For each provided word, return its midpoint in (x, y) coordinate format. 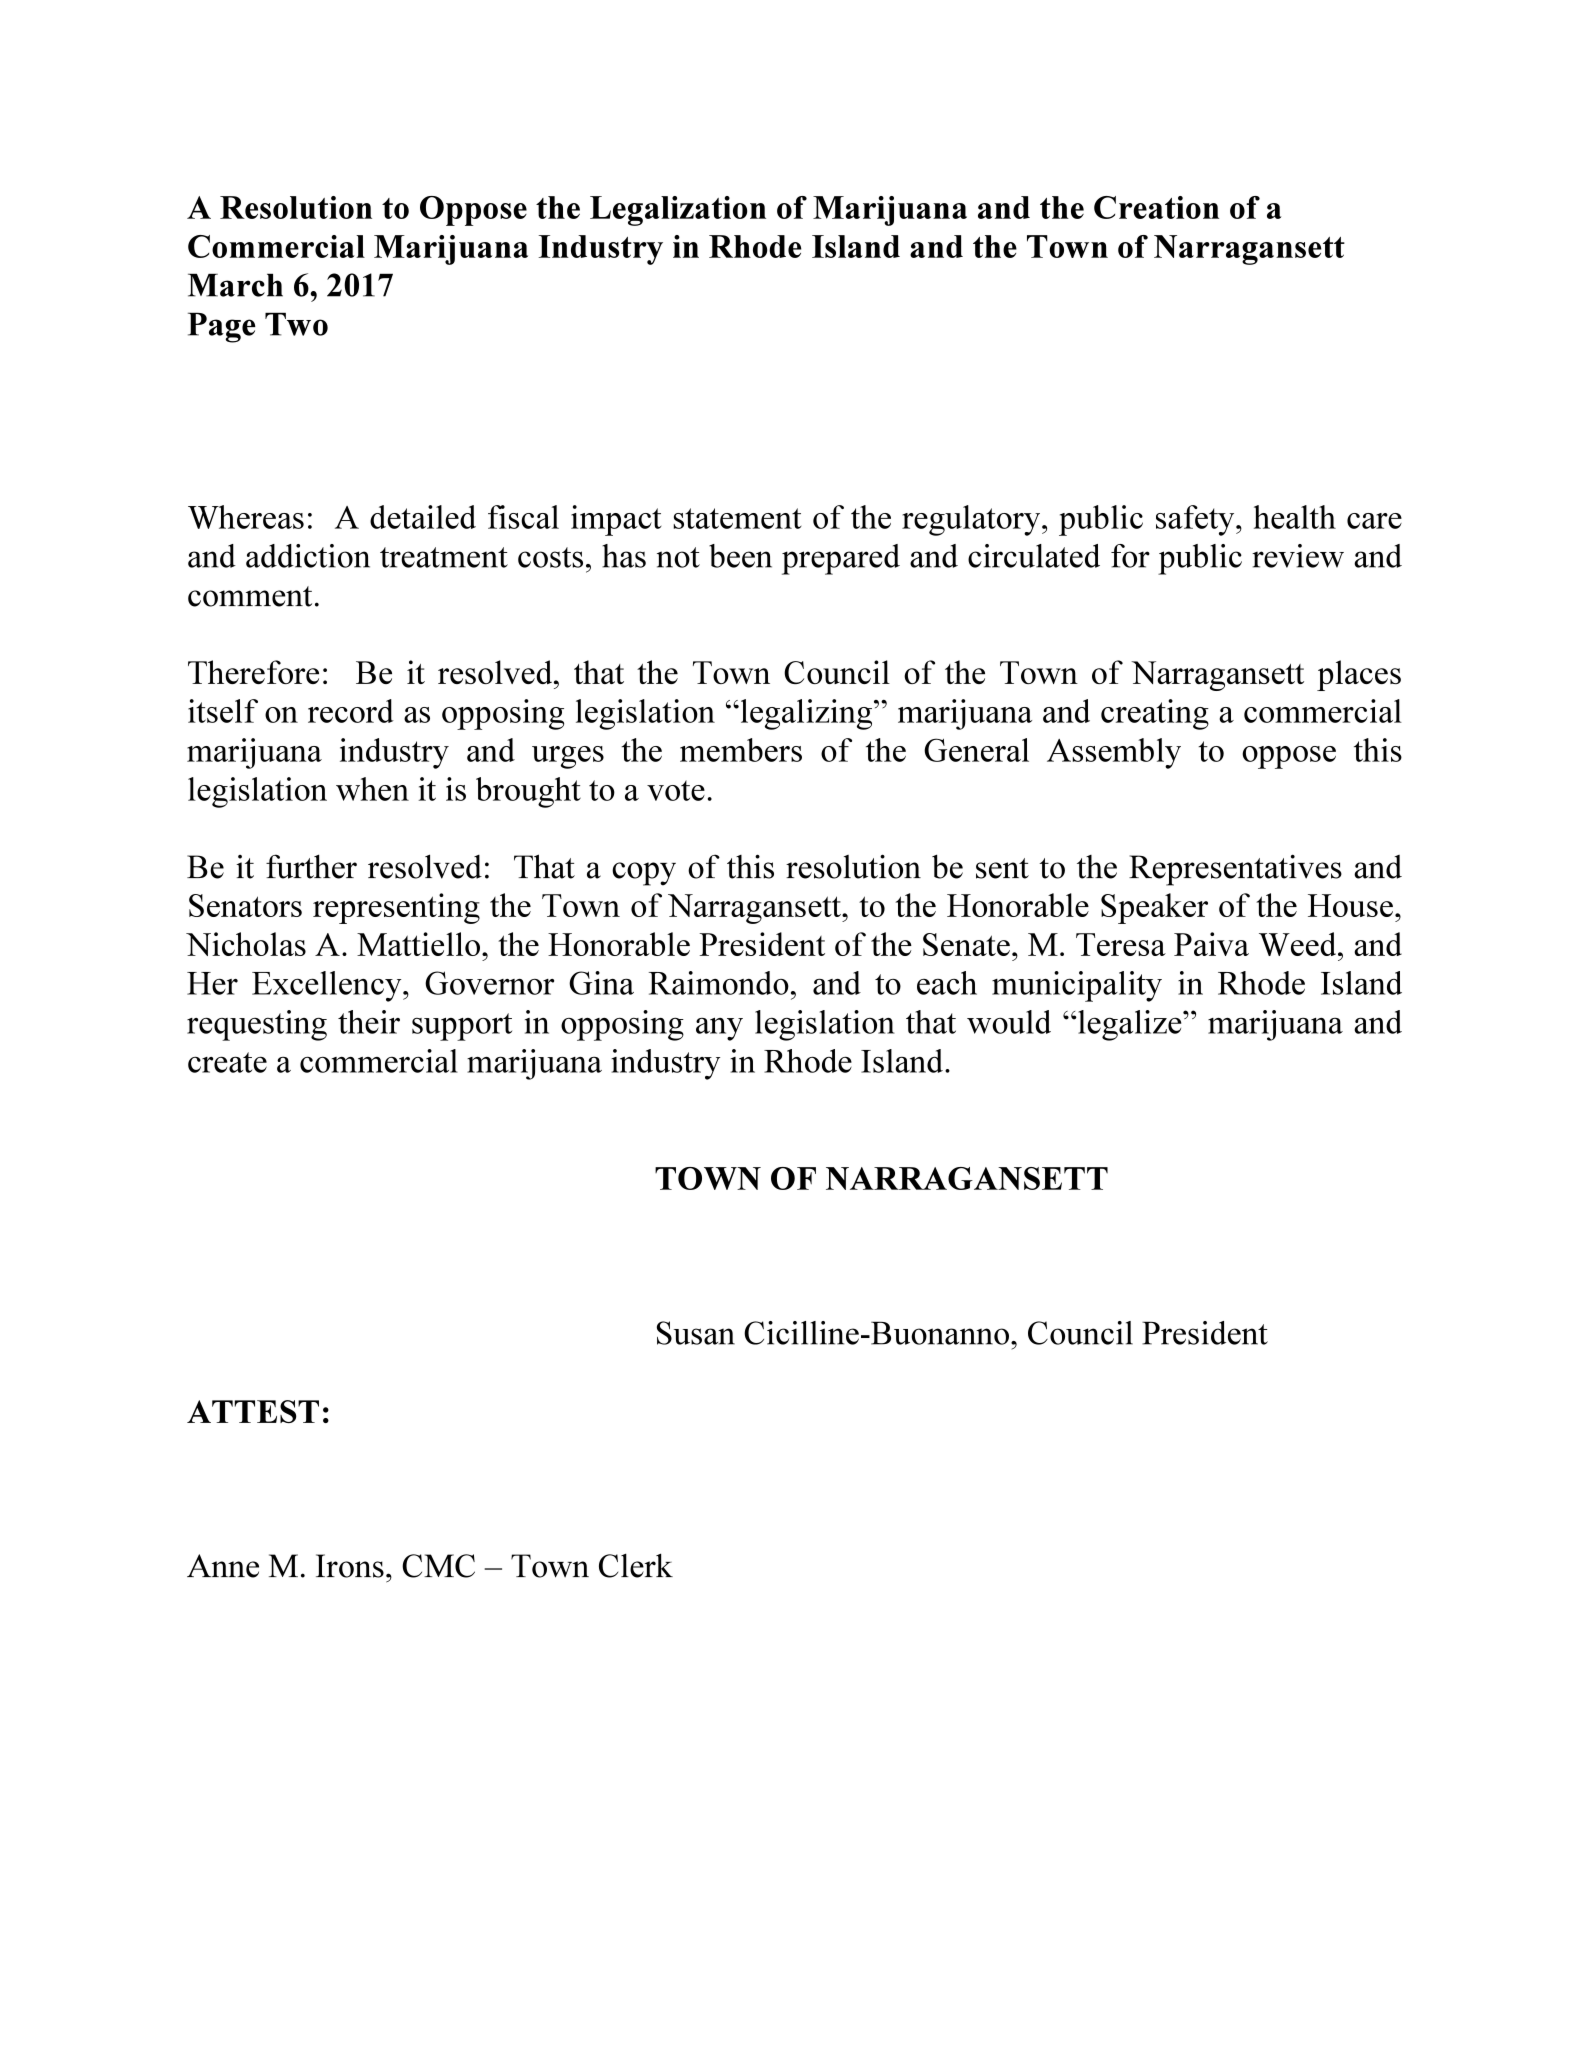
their (369, 1022)
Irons (350, 1566)
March (235, 285)
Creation (1156, 207)
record (351, 711)
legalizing (805, 714)
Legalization (678, 211)
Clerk (636, 1565)
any (719, 1029)
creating (1155, 714)
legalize (1130, 1025)
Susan (696, 1333)
